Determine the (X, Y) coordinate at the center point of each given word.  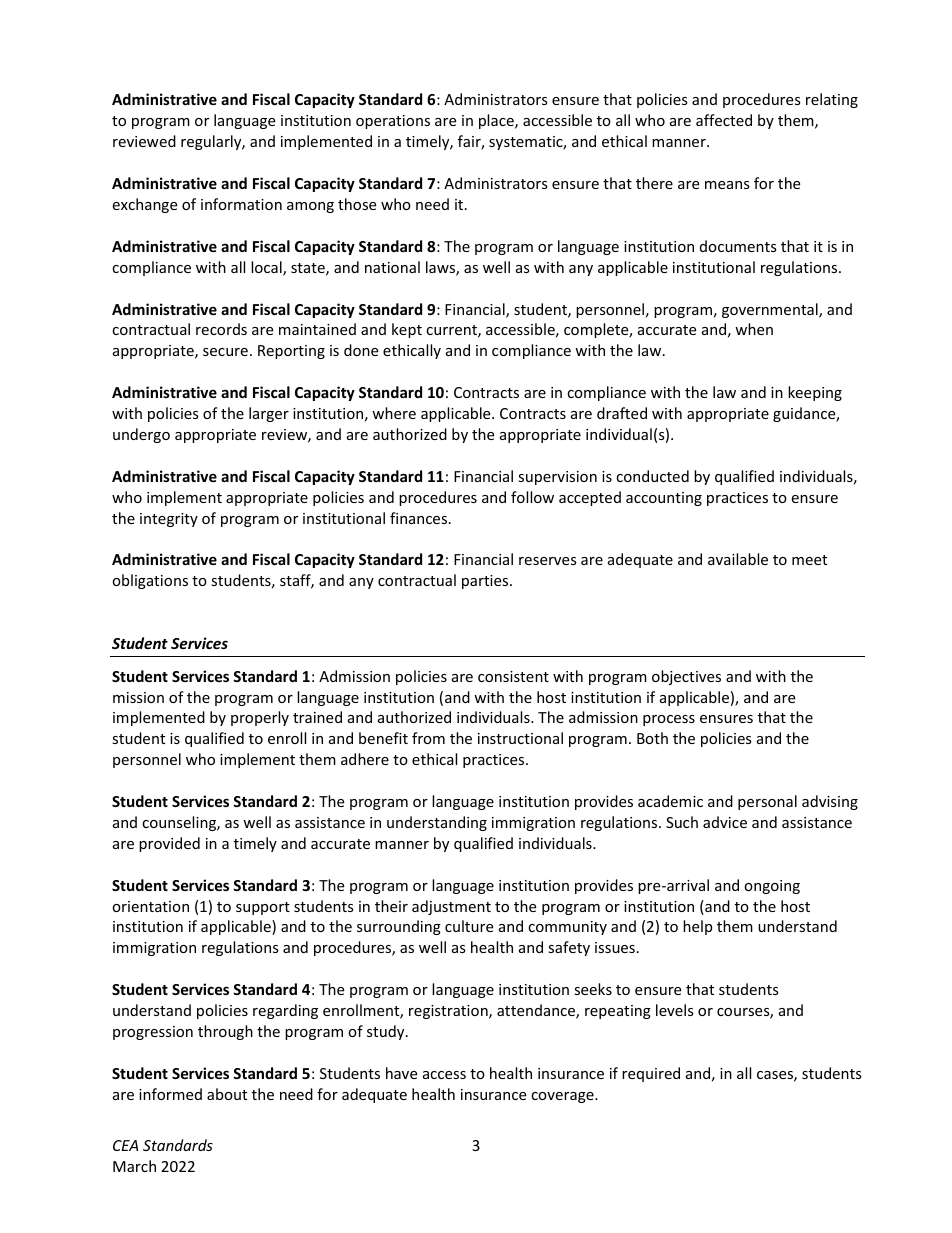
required (651, 1074)
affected (724, 120)
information (241, 204)
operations (393, 122)
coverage (563, 1097)
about (227, 1094)
